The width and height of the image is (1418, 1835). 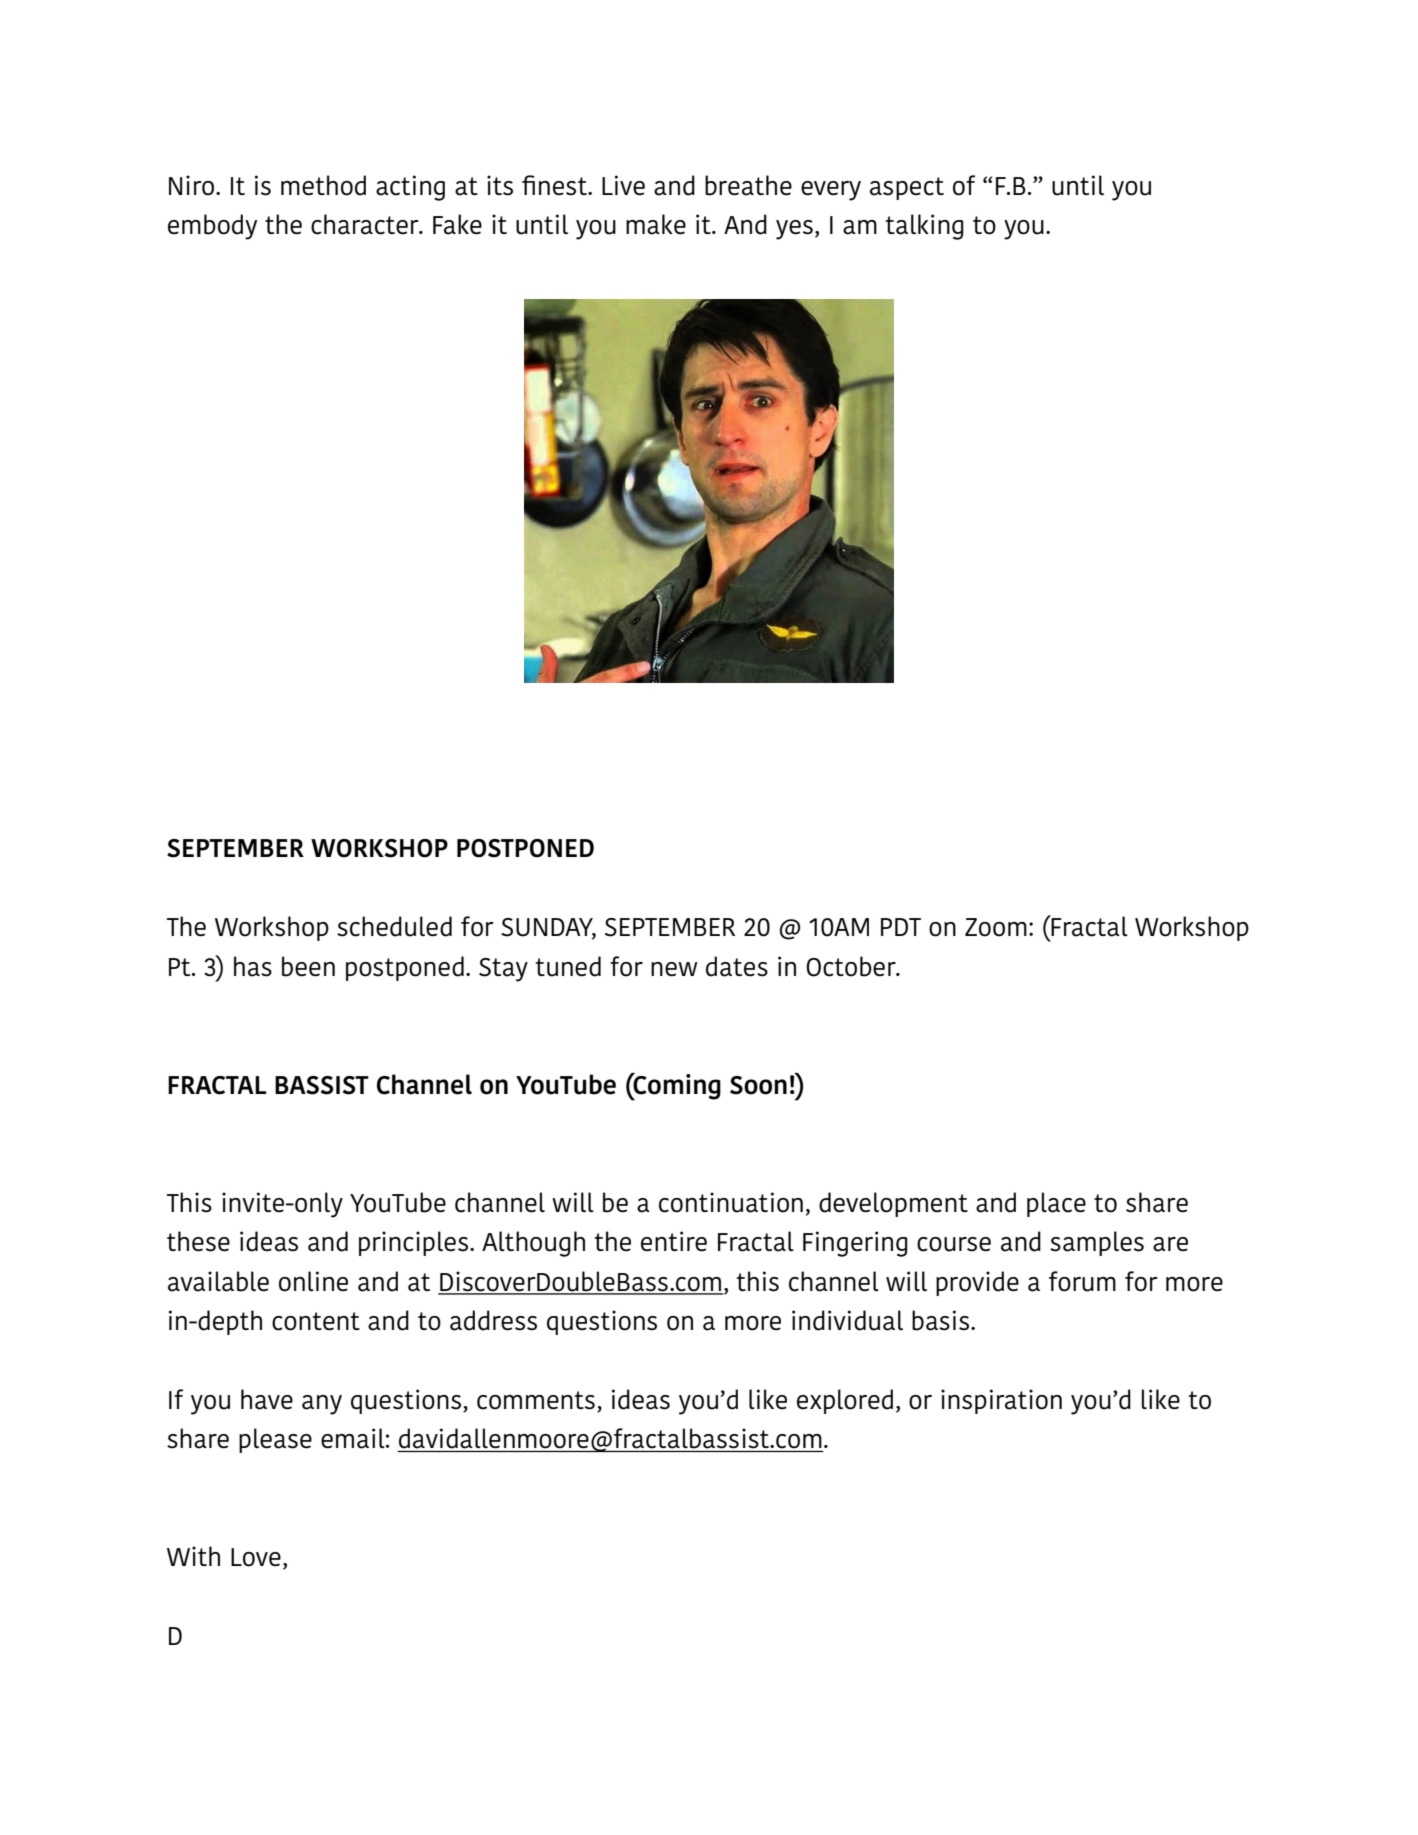 I want to click on SUNDAY, so click(x=548, y=928).
